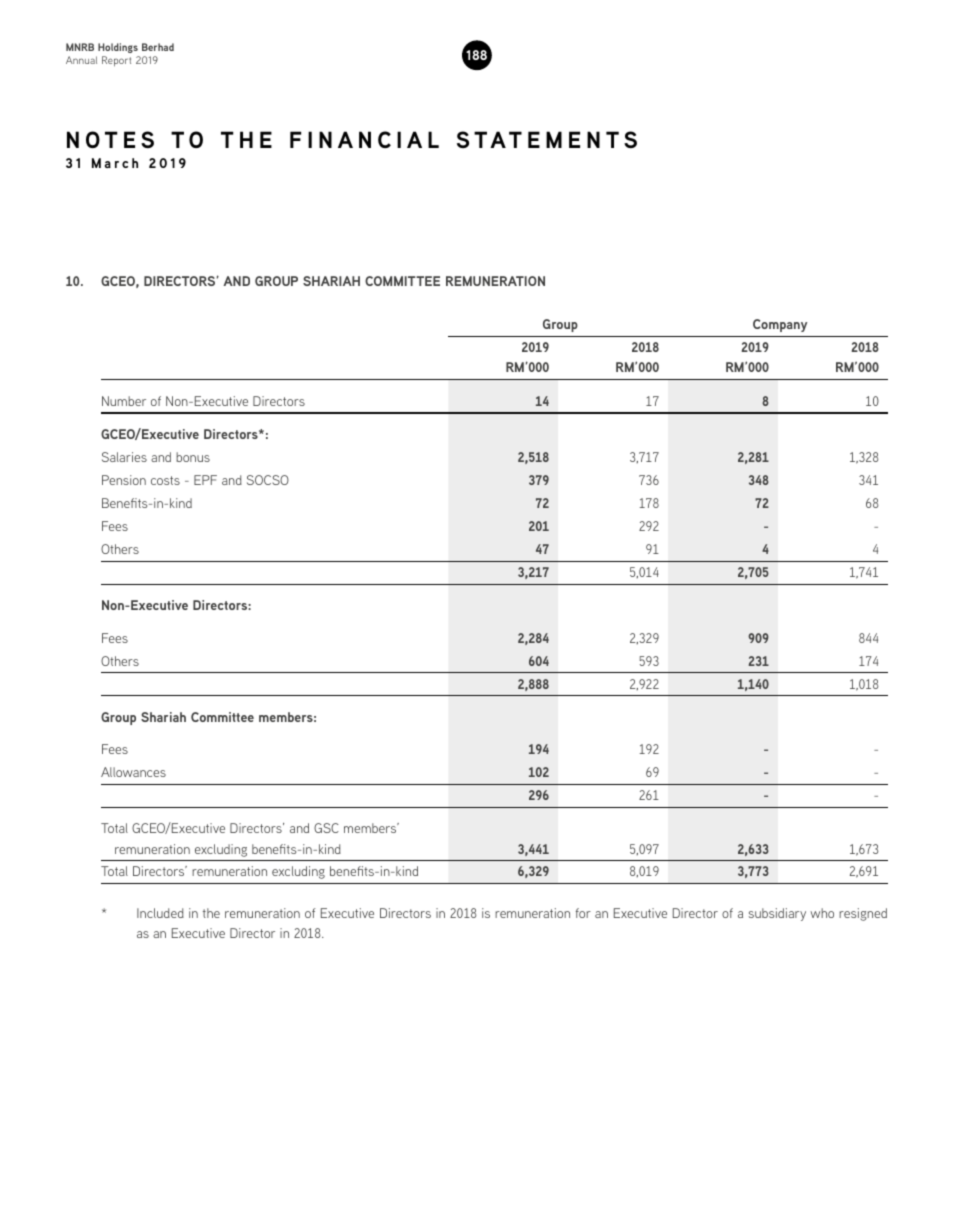 The height and width of the screenshot is (1232, 967). I want to click on Report, so click(116, 61).
